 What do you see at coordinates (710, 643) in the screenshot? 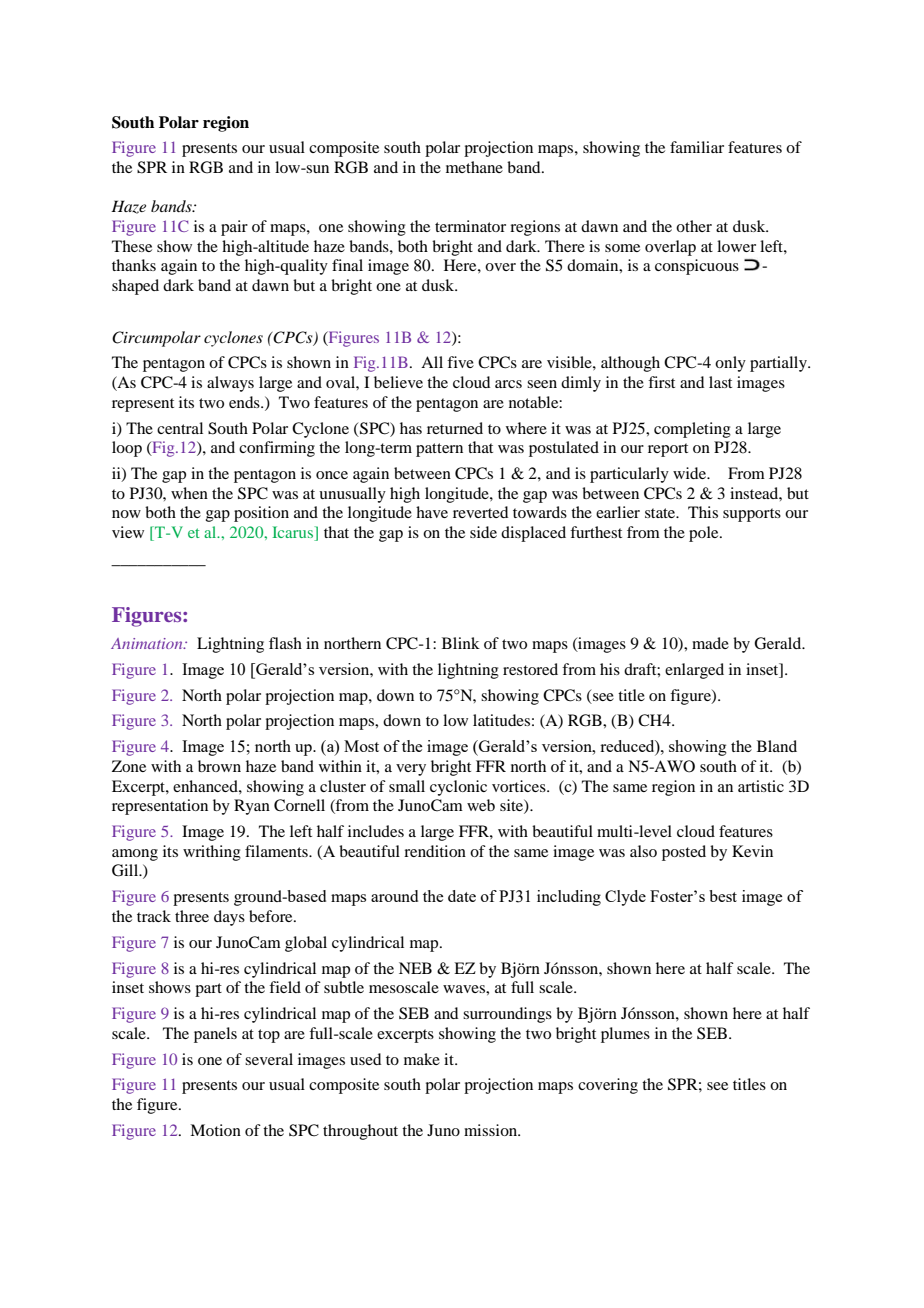
I see `made` at bounding box center [710, 643].
